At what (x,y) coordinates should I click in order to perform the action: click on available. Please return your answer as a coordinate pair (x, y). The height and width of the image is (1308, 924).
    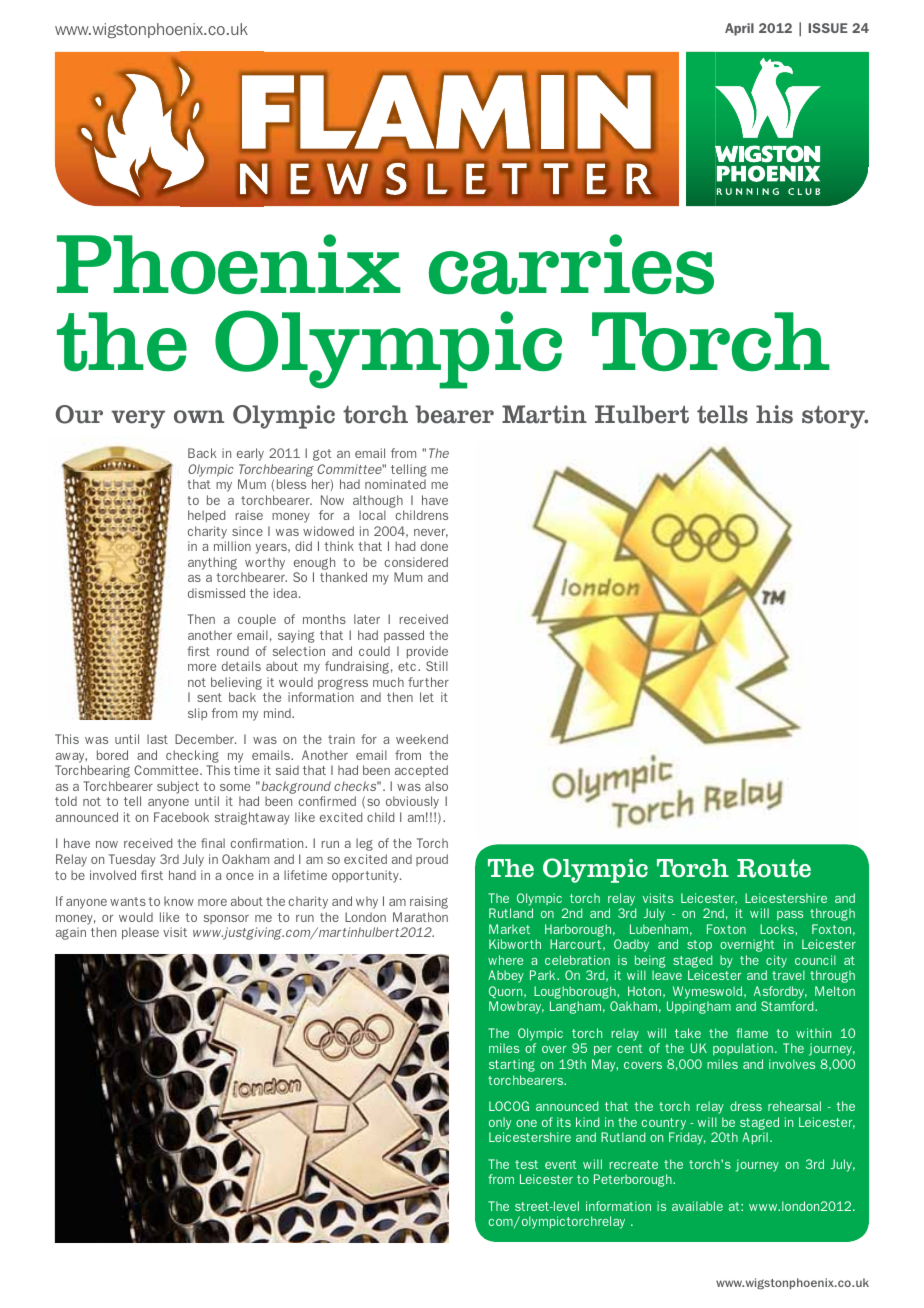
    Looking at the image, I should click on (697, 1206).
